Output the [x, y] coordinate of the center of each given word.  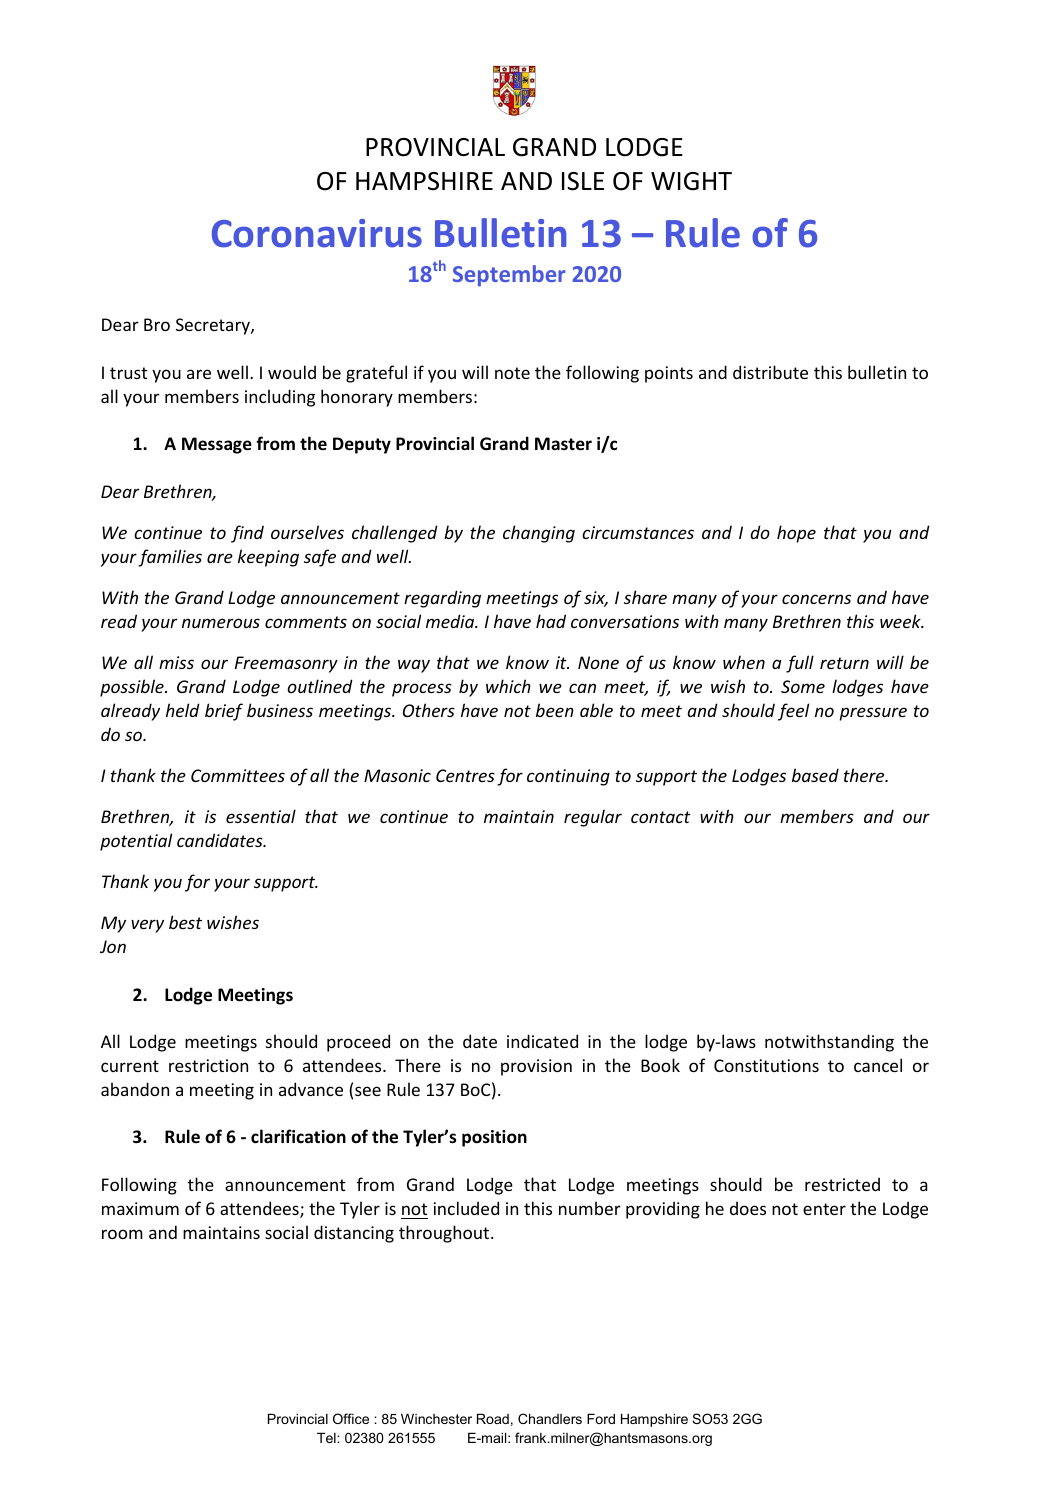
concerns [816, 599]
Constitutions [766, 1065]
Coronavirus [317, 233]
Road [493, 1418]
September [509, 276]
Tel [327, 1437]
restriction [208, 1065]
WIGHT [691, 181]
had [551, 621]
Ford [601, 1418]
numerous [221, 623]
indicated [542, 1041]
